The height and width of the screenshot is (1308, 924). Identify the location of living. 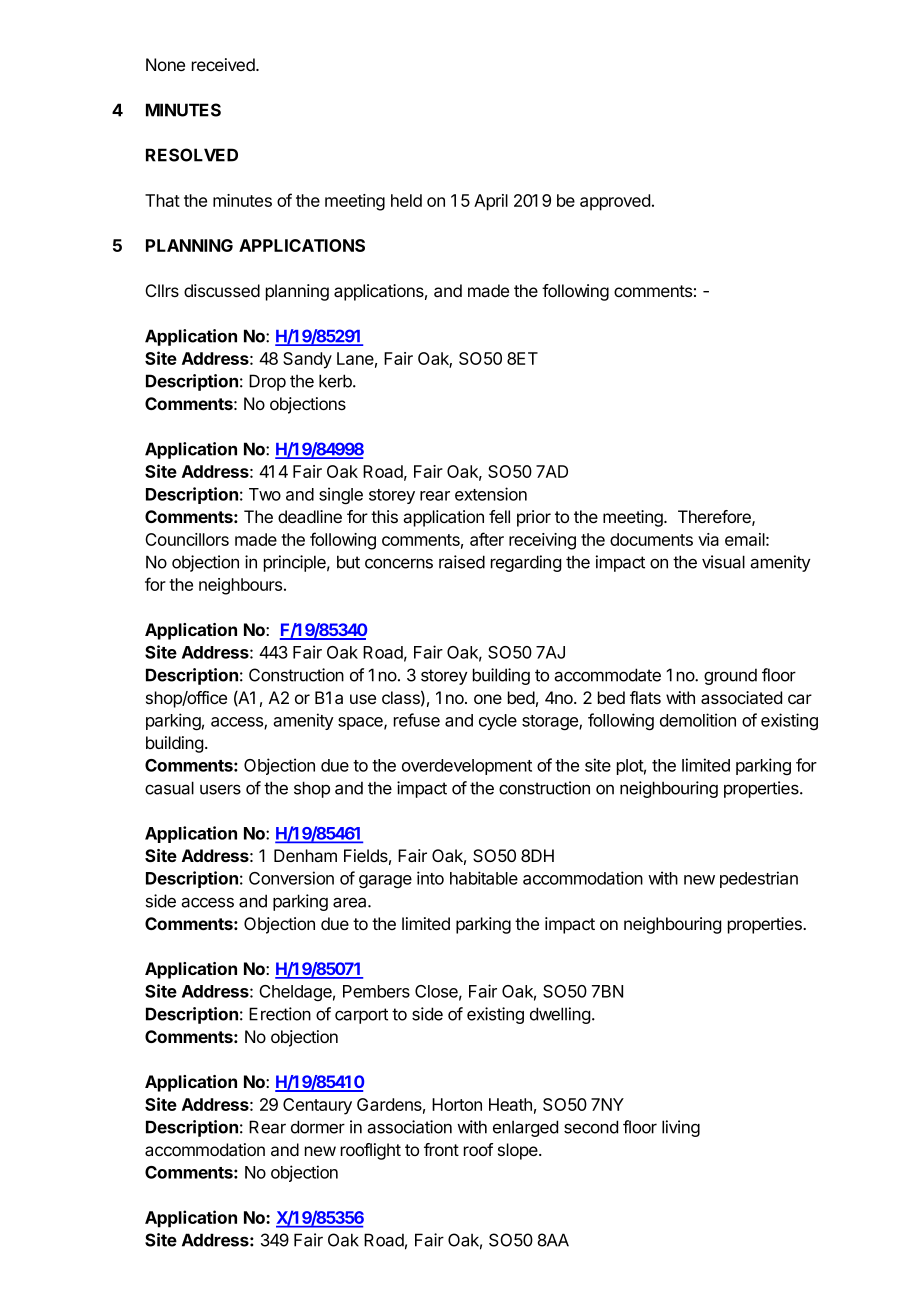
(681, 1128).
